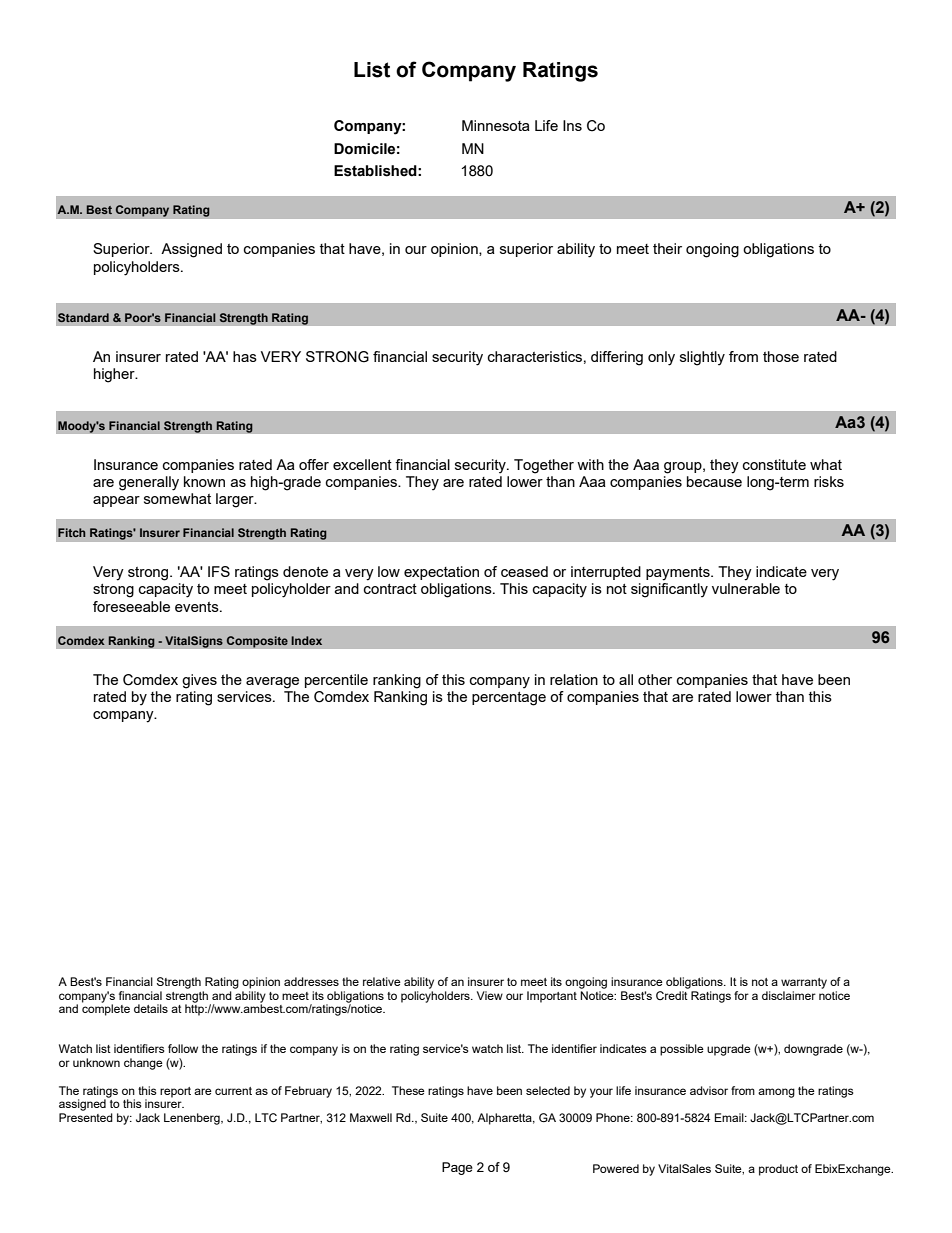 This screenshot has width=952, height=1233. Describe the element at coordinates (457, 1168) in the screenshot. I see `Page` at that location.
